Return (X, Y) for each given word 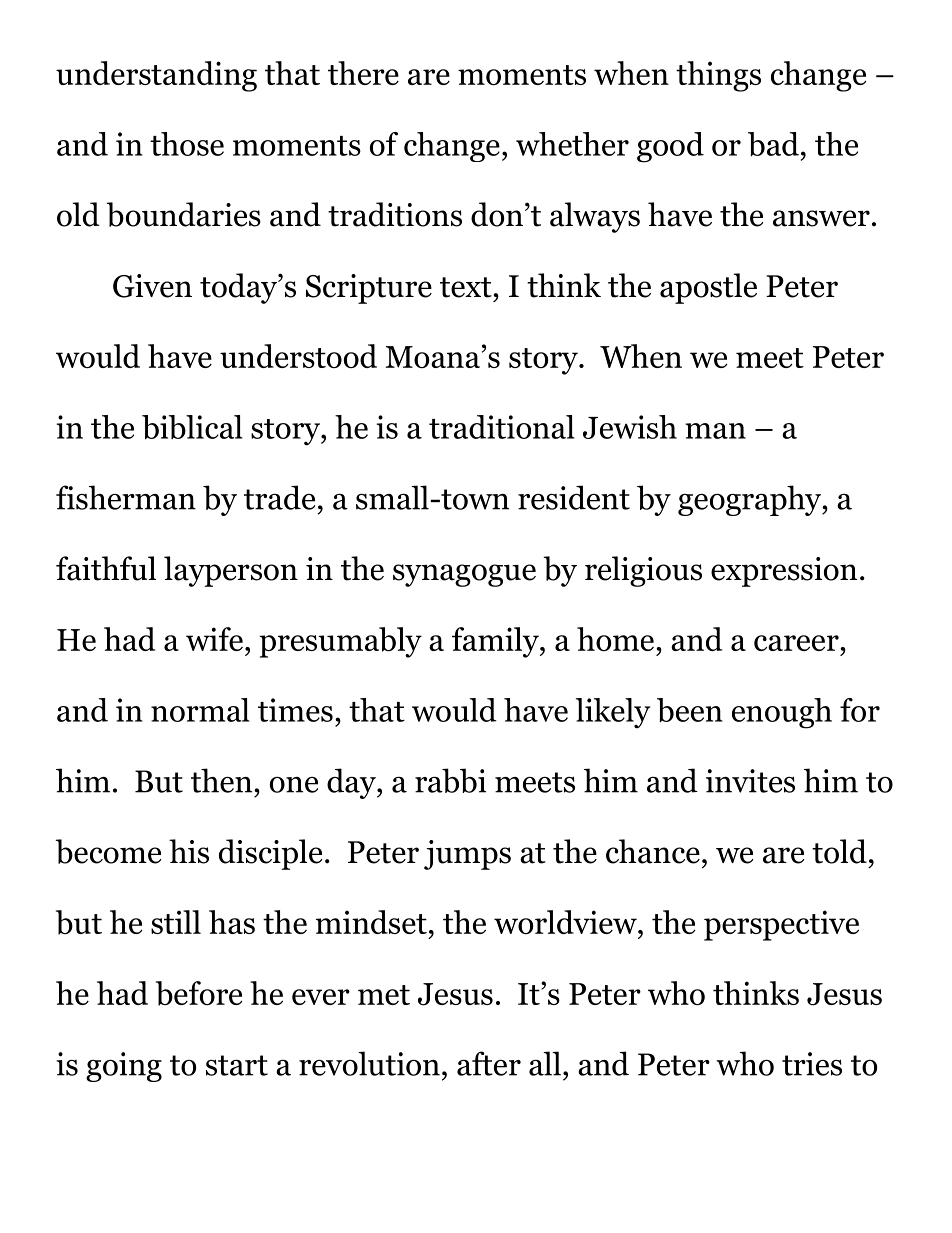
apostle (708, 288)
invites (750, 781)
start (237, 1065)
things (718, 76)
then (223, 780)
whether (572, 144)
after (489, 1063)
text (466, 287)
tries (812, 1064)
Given (152, 286)
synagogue (464, 575)
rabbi (450, 780)
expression (784, 572)
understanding (156, 76)
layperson (231, 571)
